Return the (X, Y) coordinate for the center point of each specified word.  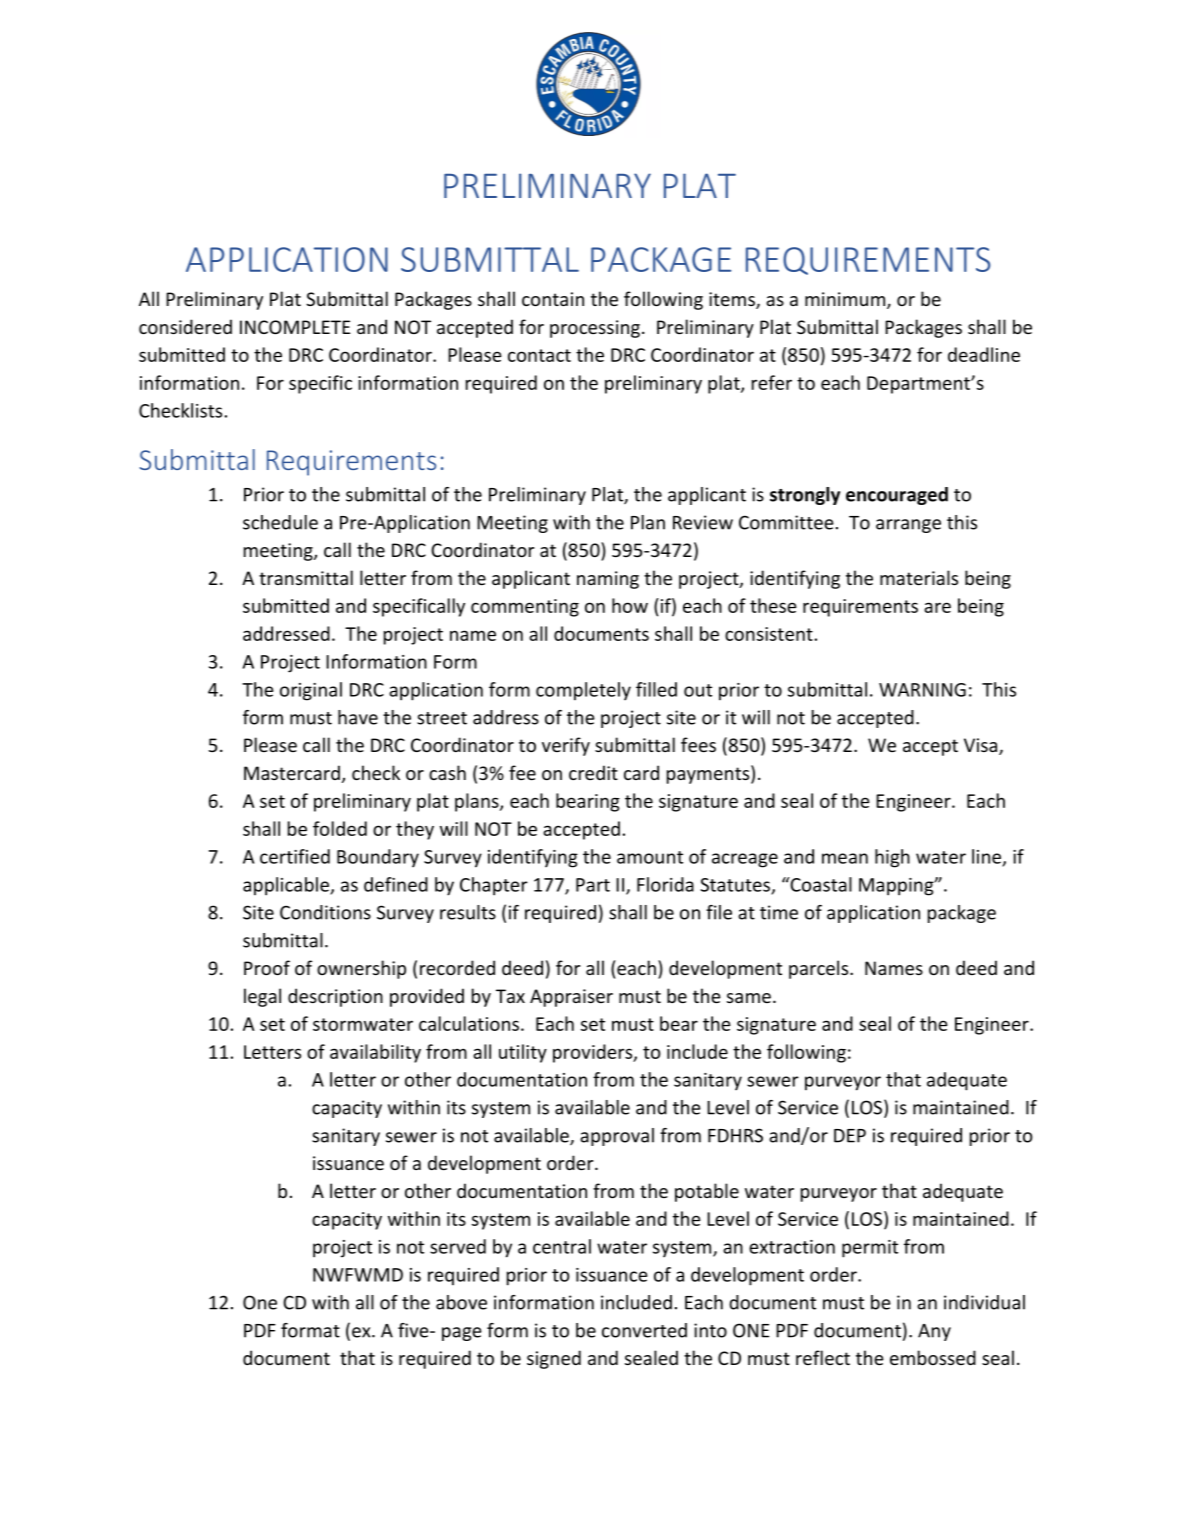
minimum (846, 300)
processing (595, 329)
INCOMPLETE (295, 327)
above (461, 1302)
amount (650, 857)
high (892, 858)
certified (295, 856)
